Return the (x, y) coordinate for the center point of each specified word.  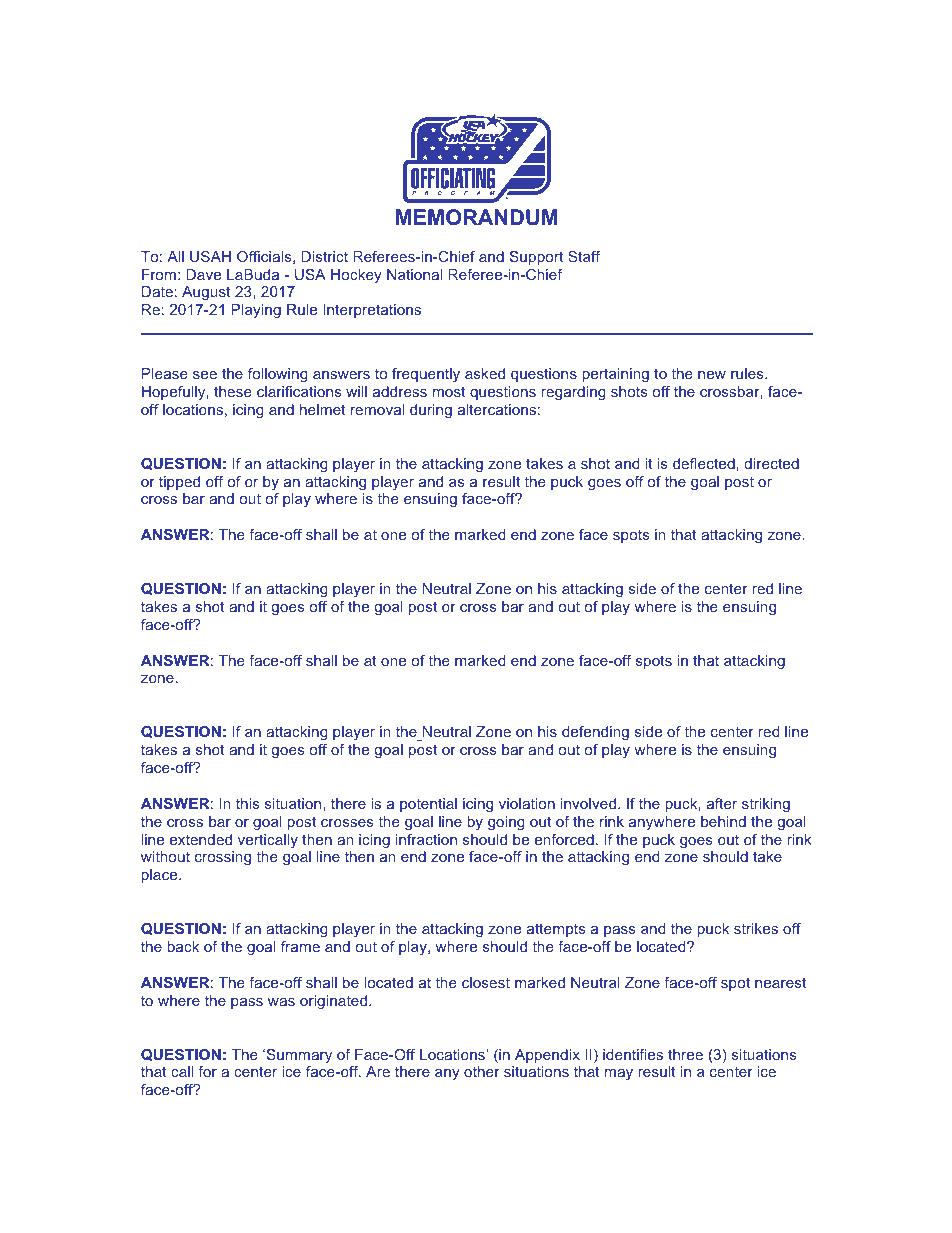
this (248, 803)
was (281, 1002)
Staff (584, 256)
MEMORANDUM (477, 217)
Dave (203, 274)
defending (595, 733)
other (482, 1071)
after (722, 803)
